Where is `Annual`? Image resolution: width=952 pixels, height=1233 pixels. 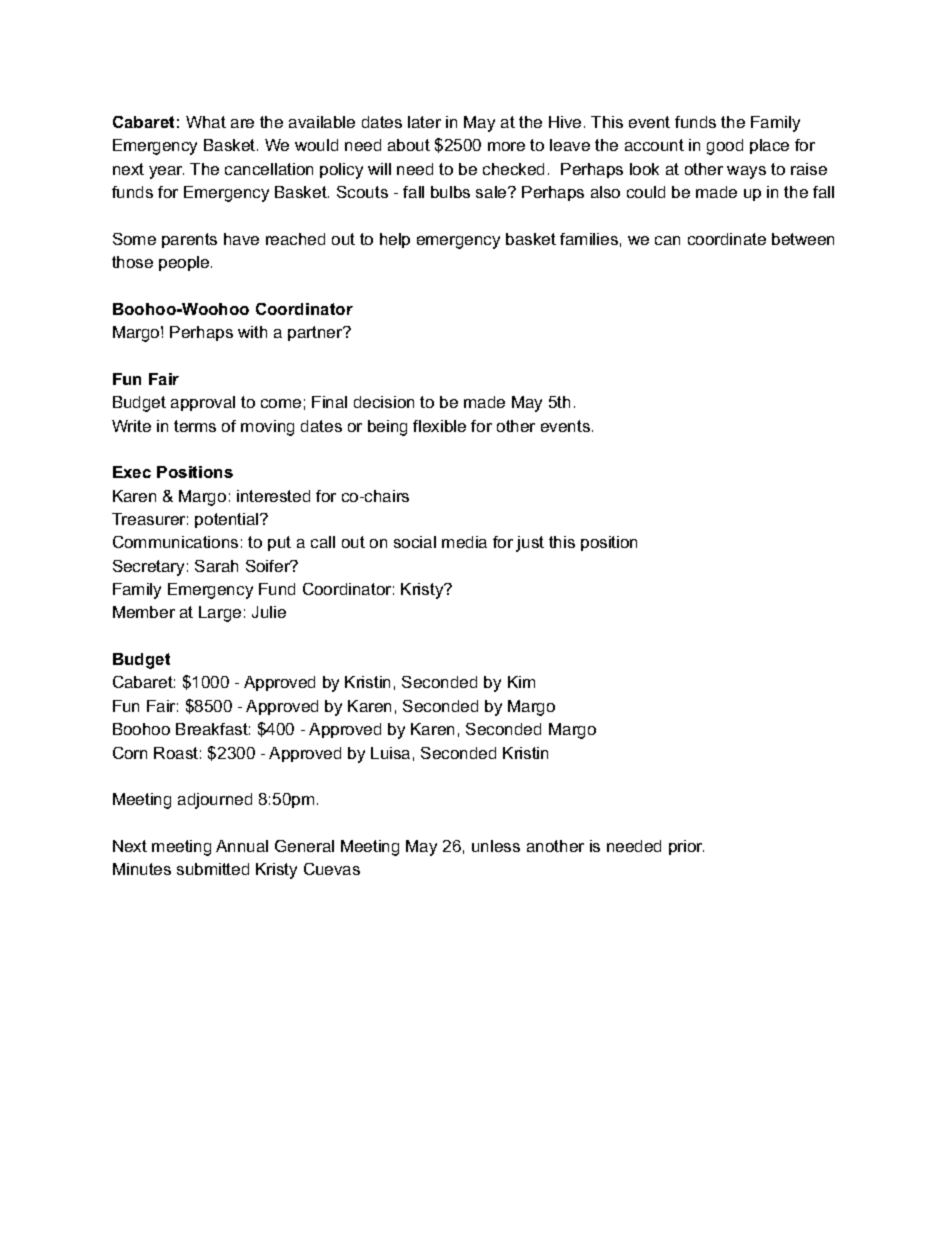
Annual is located at coordinates (242, 846).
